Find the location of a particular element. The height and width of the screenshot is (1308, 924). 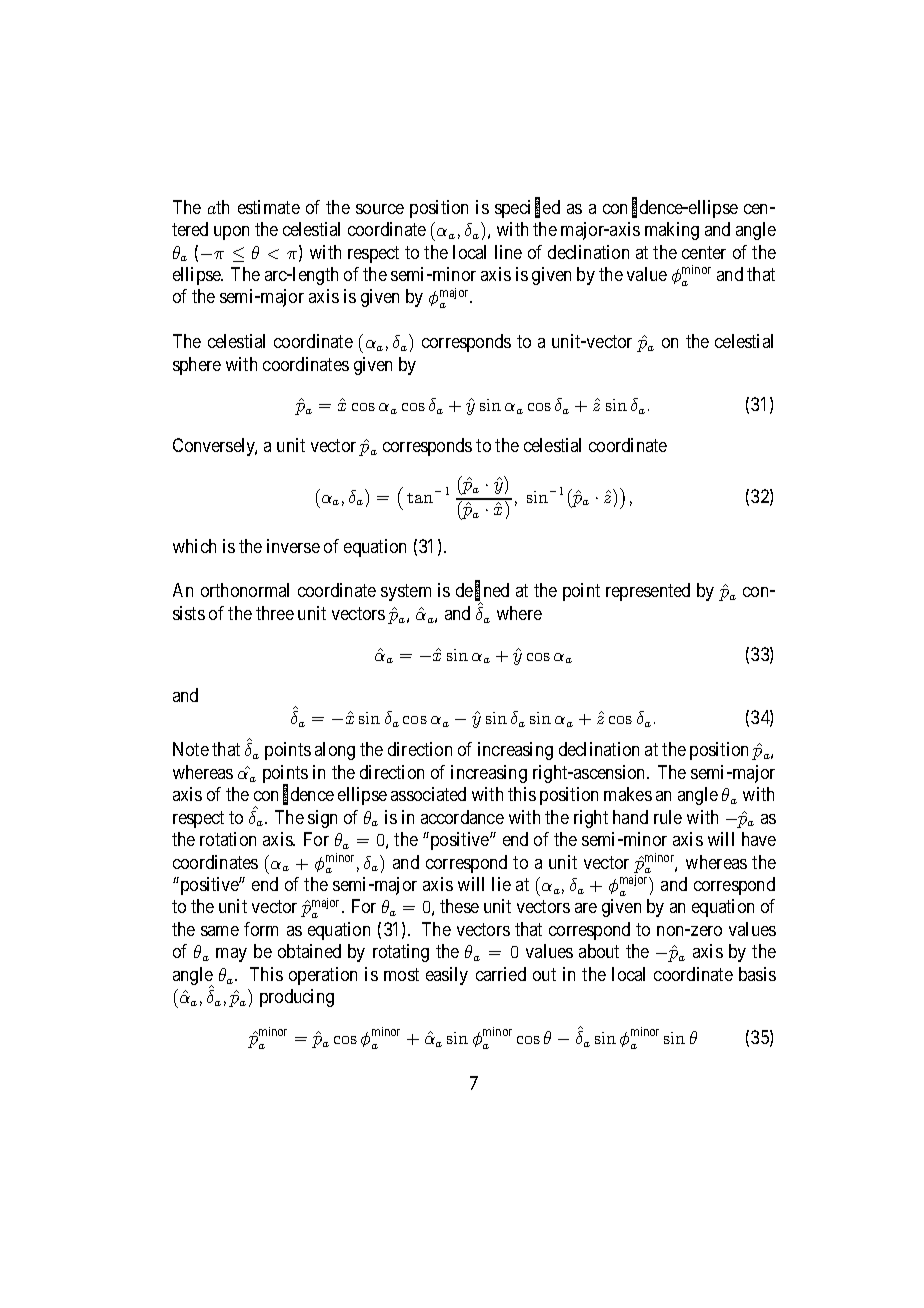

represented is located at coordinates (648, 592).
